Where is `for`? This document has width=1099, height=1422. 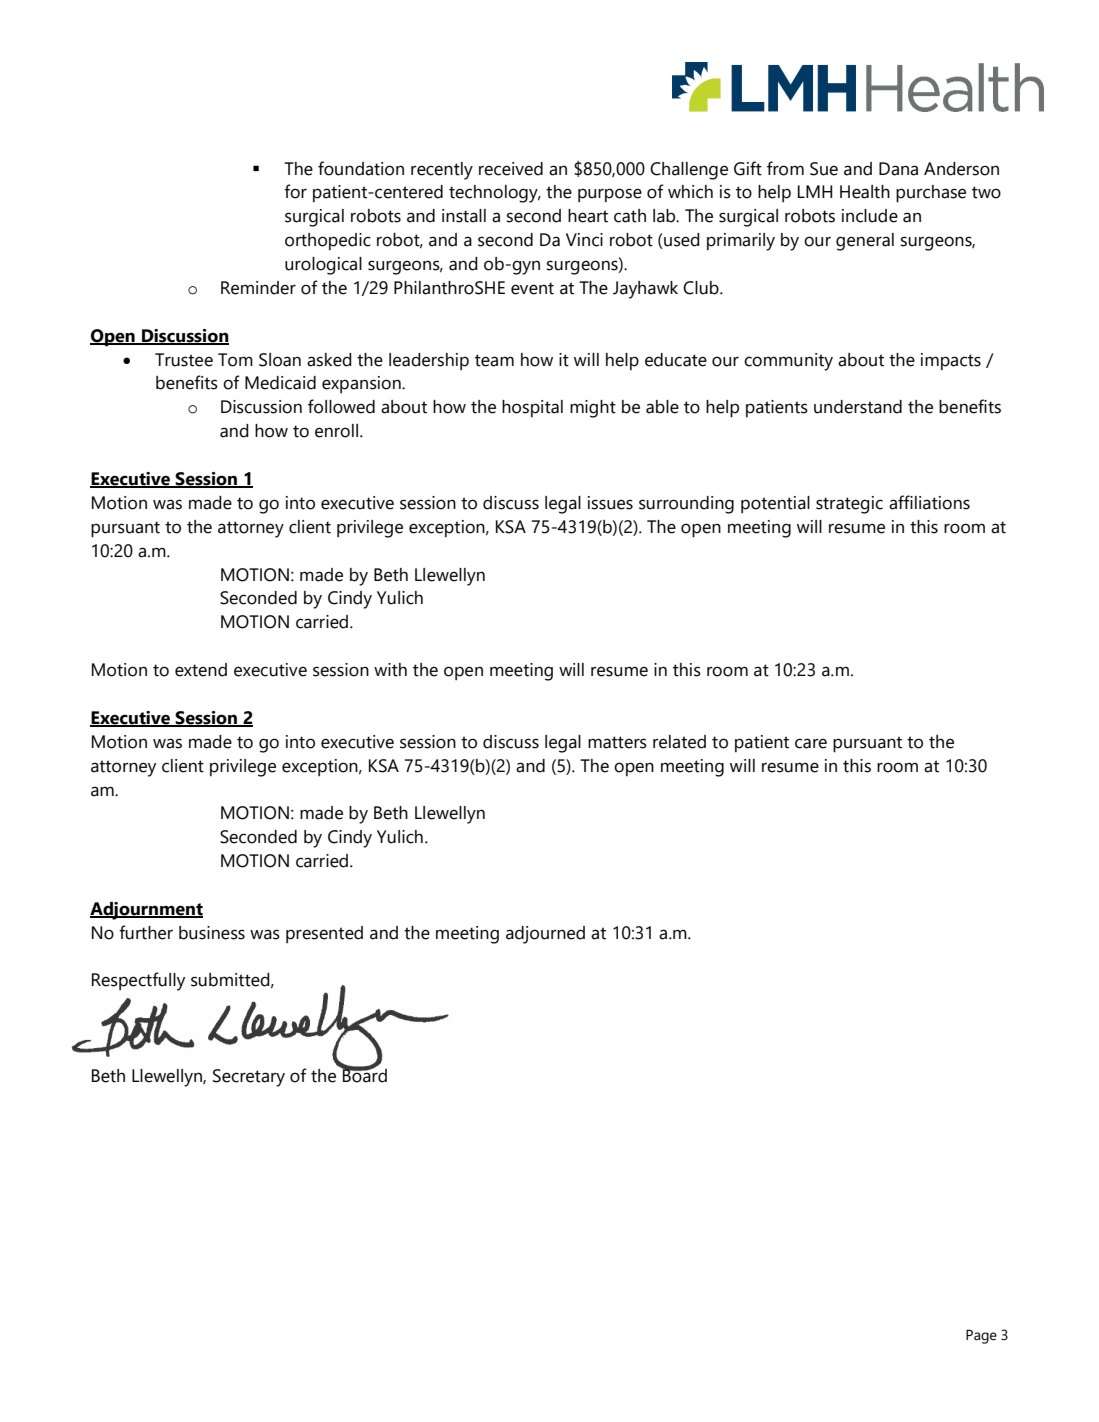
for is located at coordinates (295, 191).
